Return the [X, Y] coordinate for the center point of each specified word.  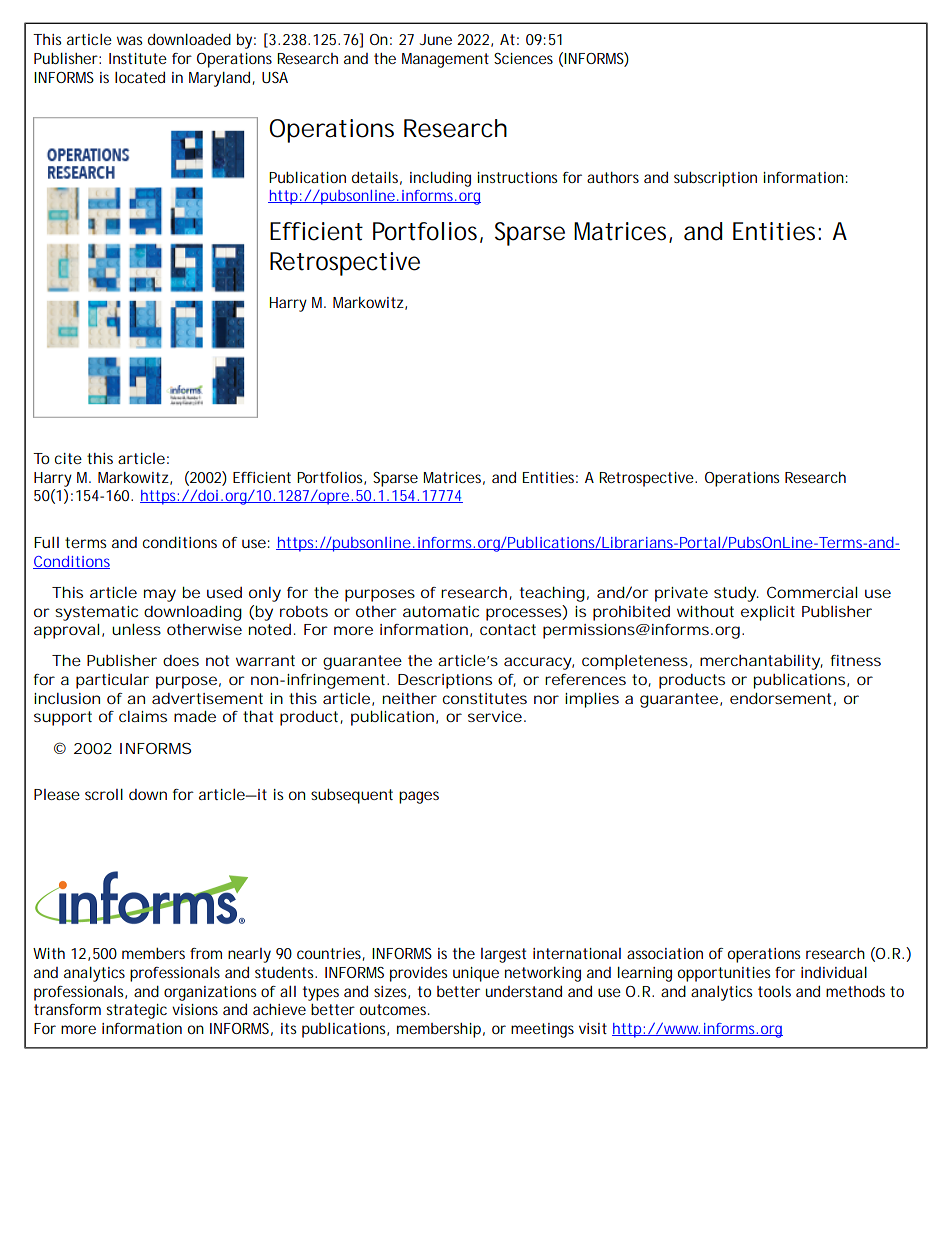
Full [46, 542]
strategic [136, 1011]
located [140, 77]
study [736, 594]
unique [476, 974]
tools [774, 991]
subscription [715, 179]
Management [445, 60]
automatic [441, 611]
